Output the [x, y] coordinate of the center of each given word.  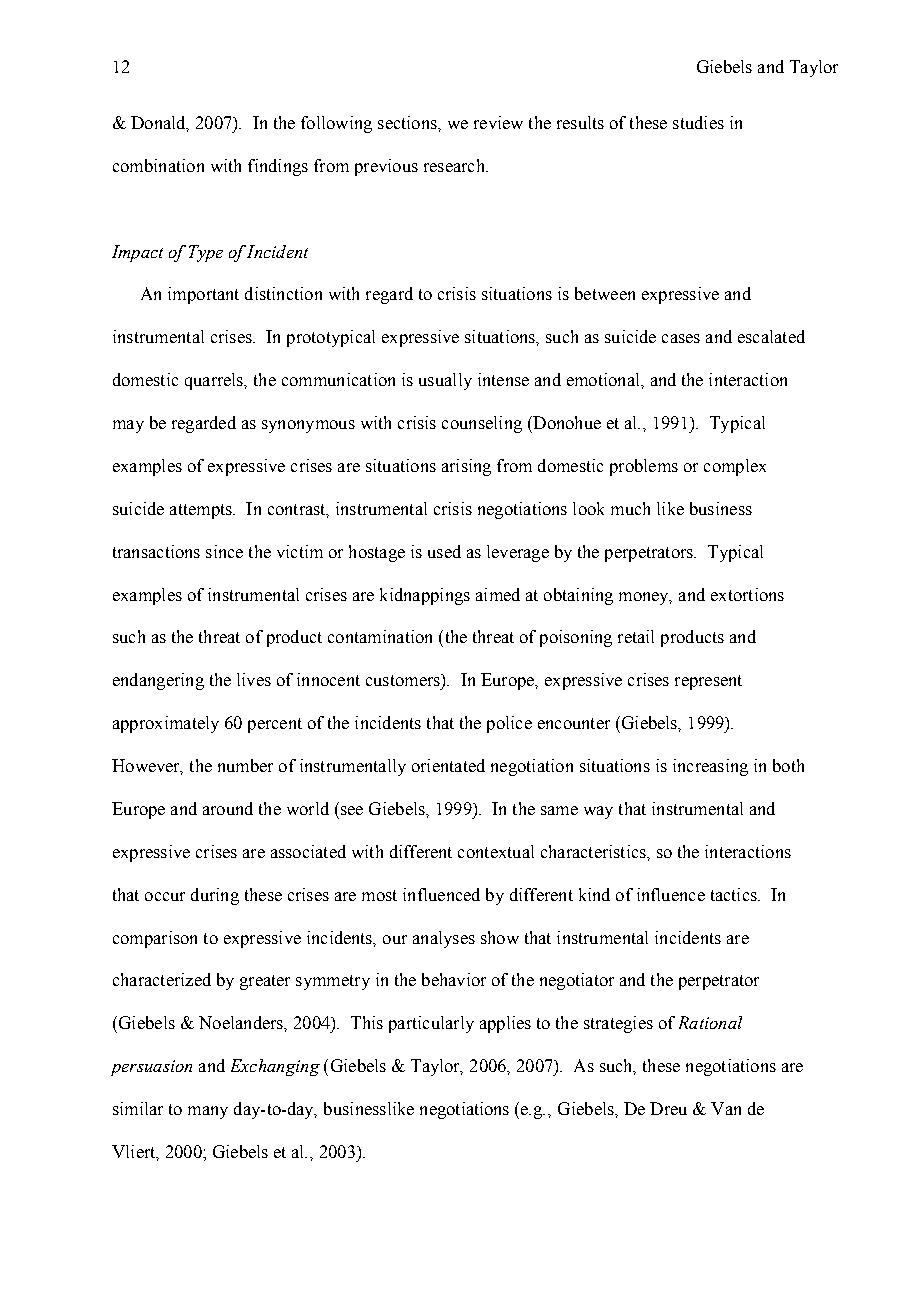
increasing [710, 767]
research [455, 165]
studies [698, 122]
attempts [202, 511]
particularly [431, 1024]
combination [158, 165]
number [245, 765]
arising [466, 467]
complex [735, 467]
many [208, 1112]
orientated [448, 765]
